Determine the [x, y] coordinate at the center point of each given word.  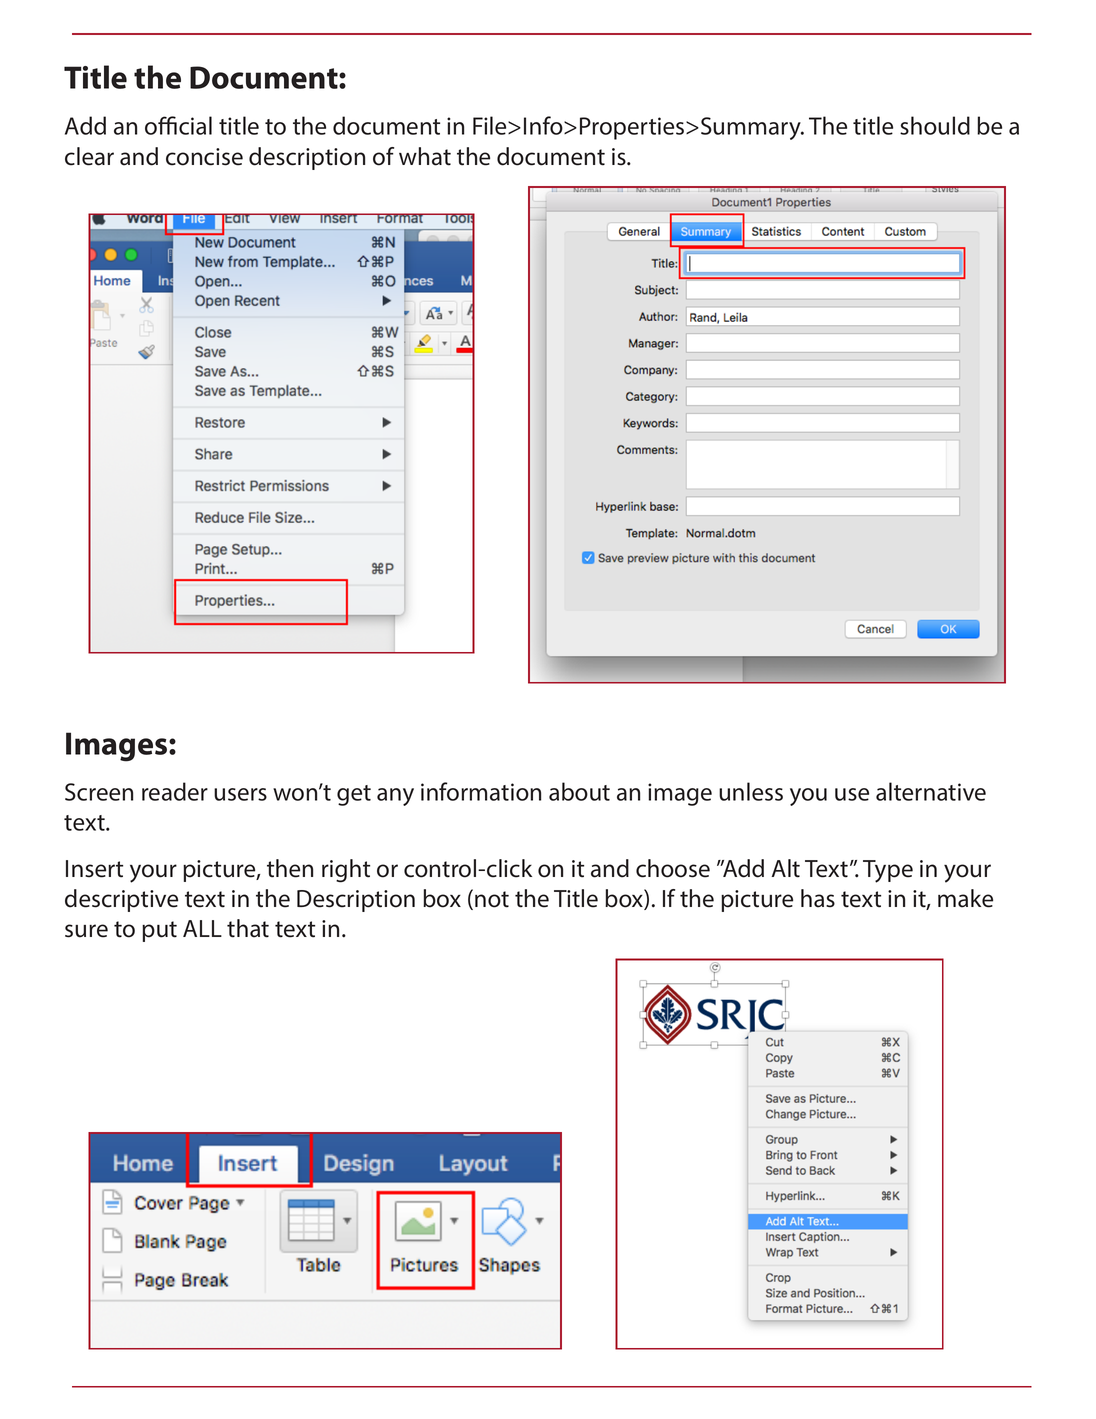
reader [175, 791]
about [579, 791]
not [492, 899]
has [818, 898]
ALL [202, 928]
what [425, 156]
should [935, 125]
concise [204, 157]
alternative [931, 791]
